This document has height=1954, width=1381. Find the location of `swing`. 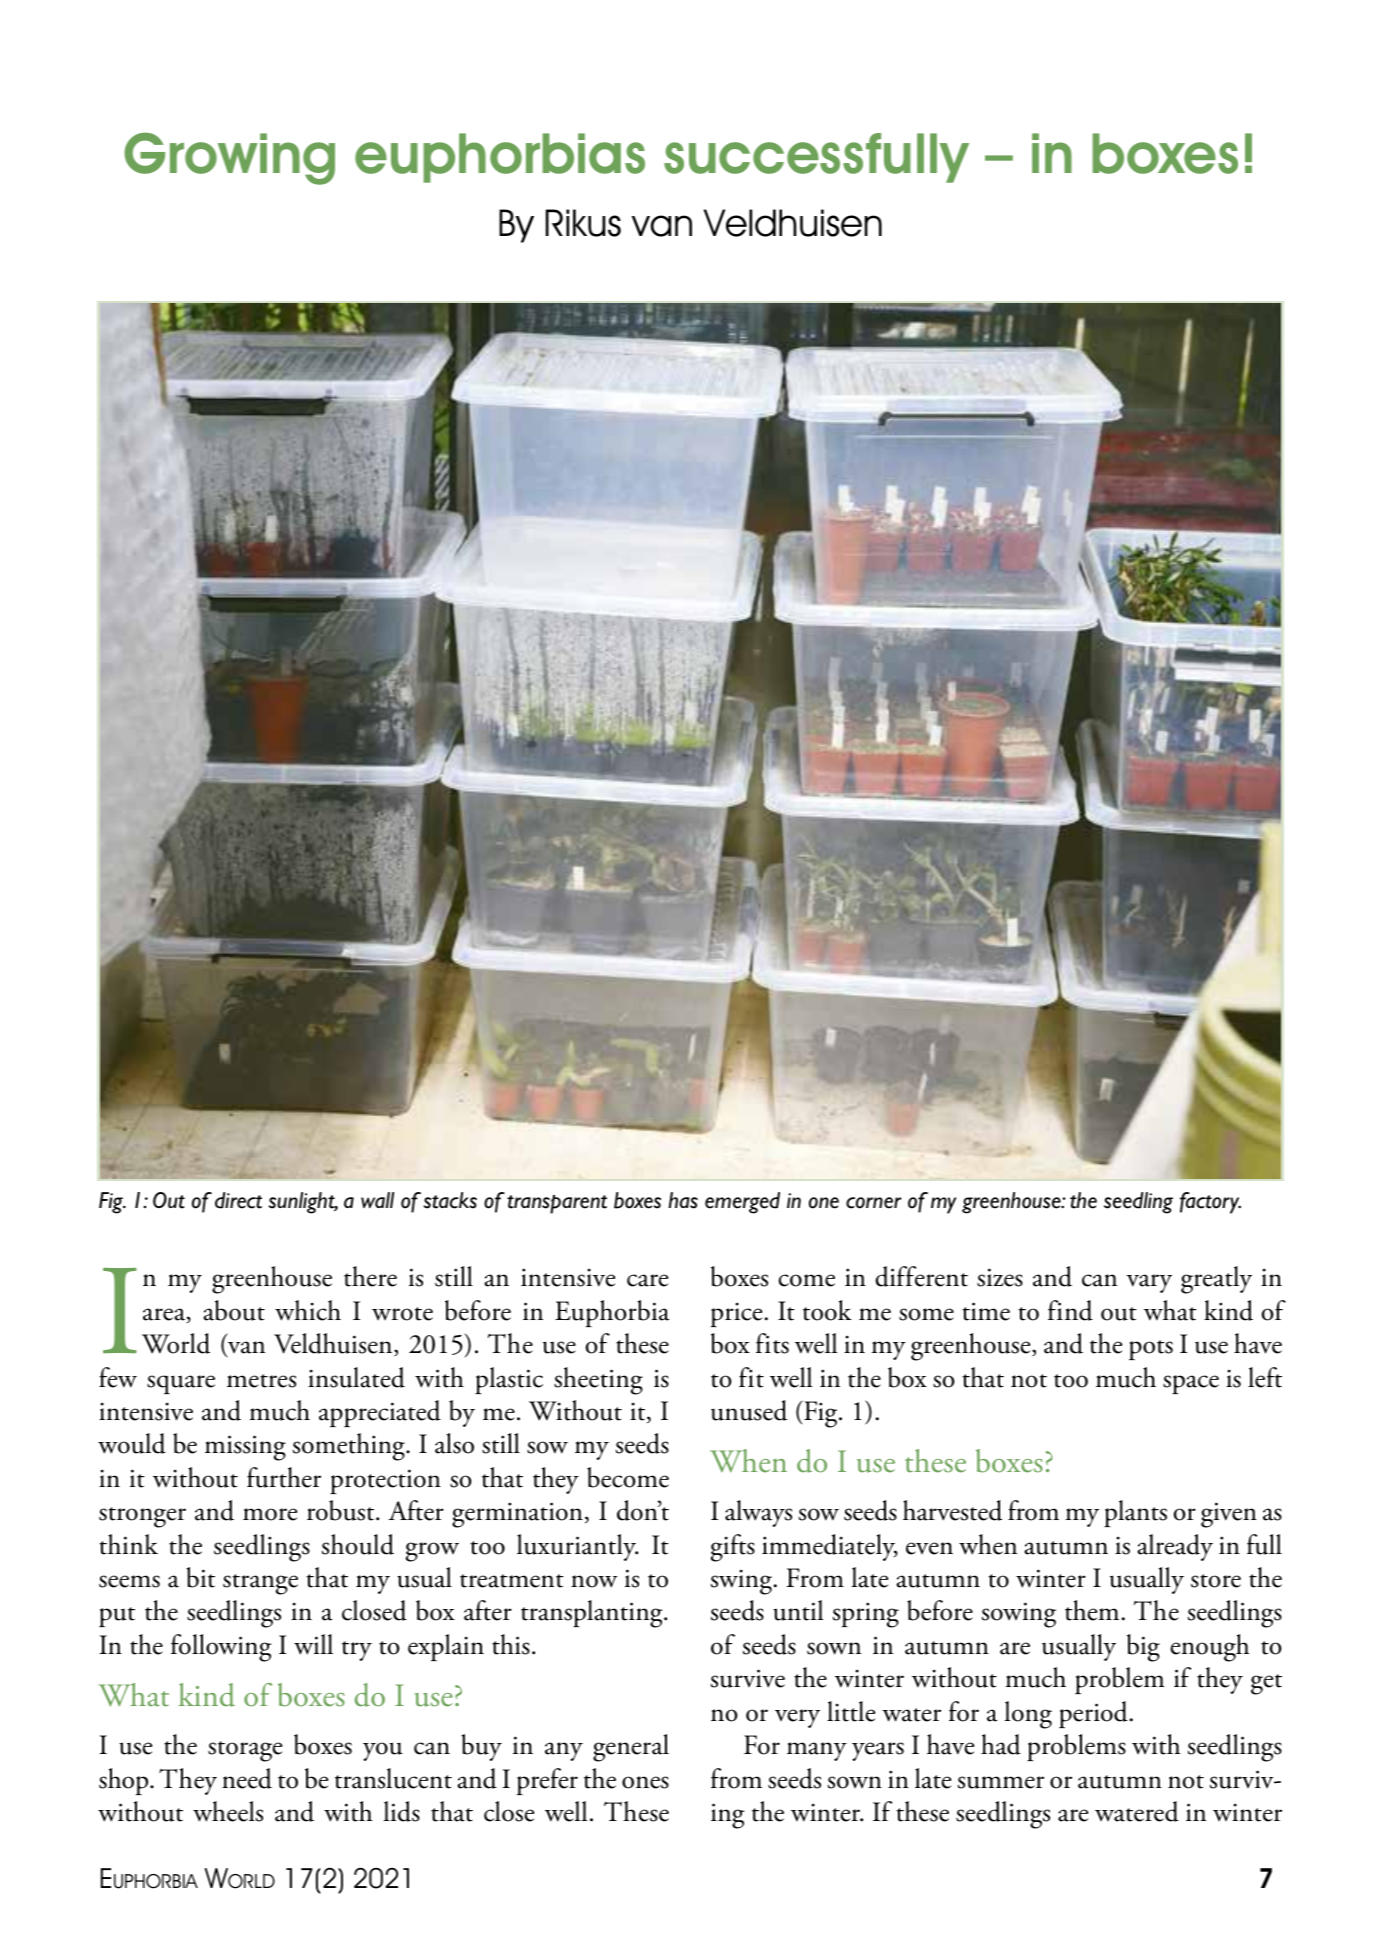

swing is located at coordinates (743, 1582).
